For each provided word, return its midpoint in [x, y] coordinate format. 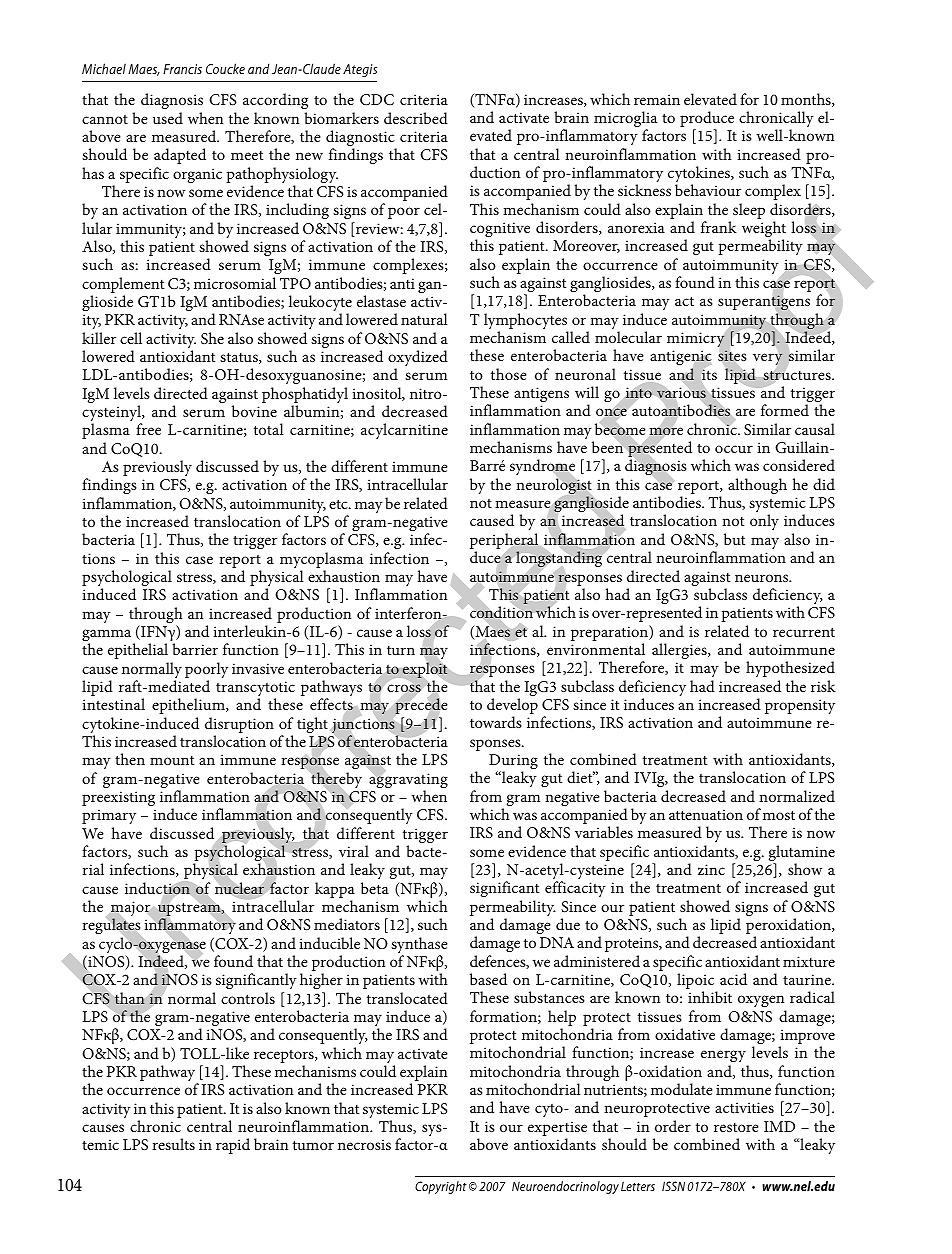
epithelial [138, 651]
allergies [680, 651]
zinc [711, 869]
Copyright [441, 1187]
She [212, 338]
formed [785, 410]
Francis [182, 69]
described [416, 118]
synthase [419, 946]
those [509, 374]
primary [109, 816]
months [807, 100]
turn [401, 650]
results [173, 1144]
